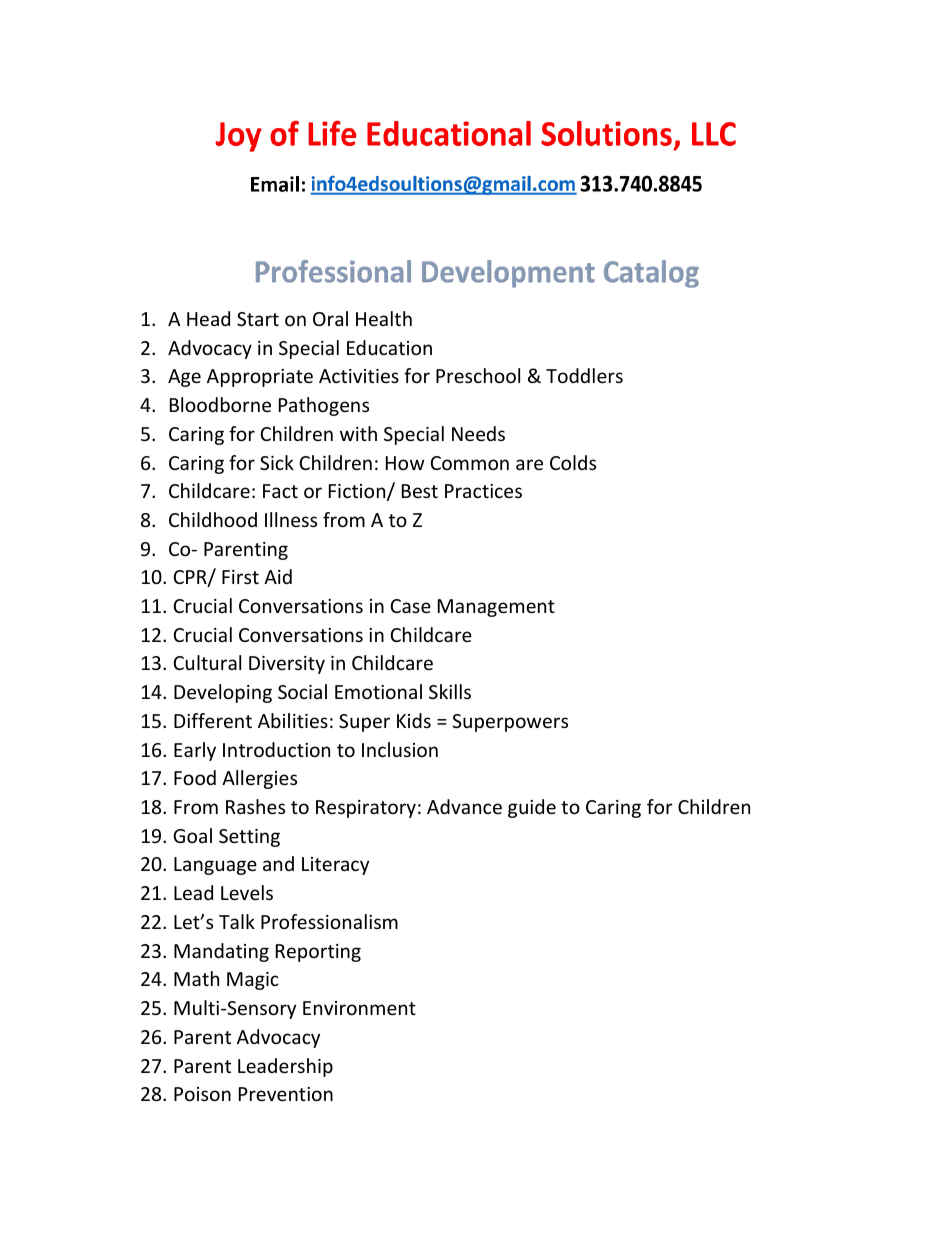 The image size is (952, 1233). What do you see at coordinates (532, 808) in the screenshot?
I see `guide` at bounding box center [532, 808].
